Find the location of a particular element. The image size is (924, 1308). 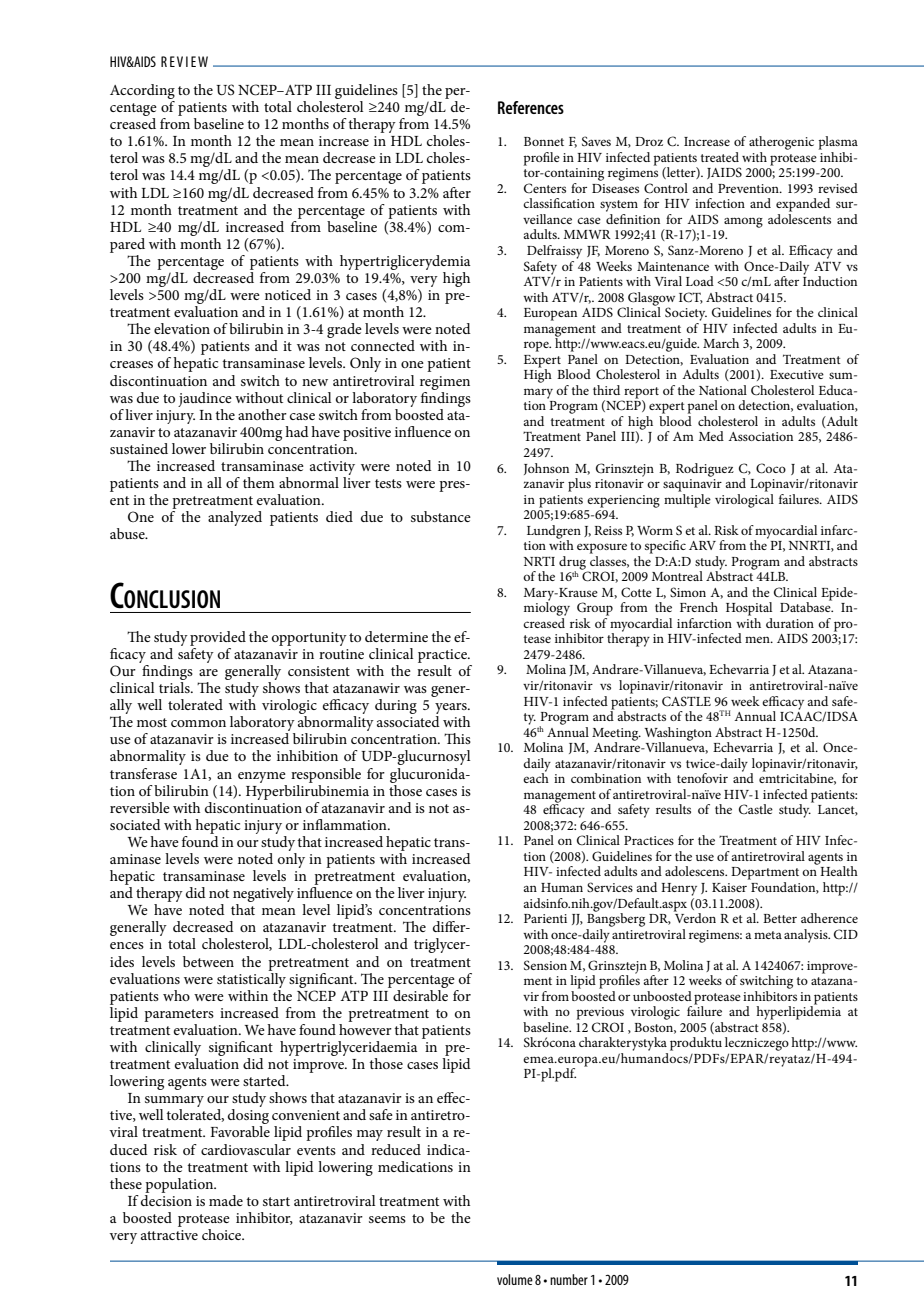

volume is located at coordinates (515, 1279).
